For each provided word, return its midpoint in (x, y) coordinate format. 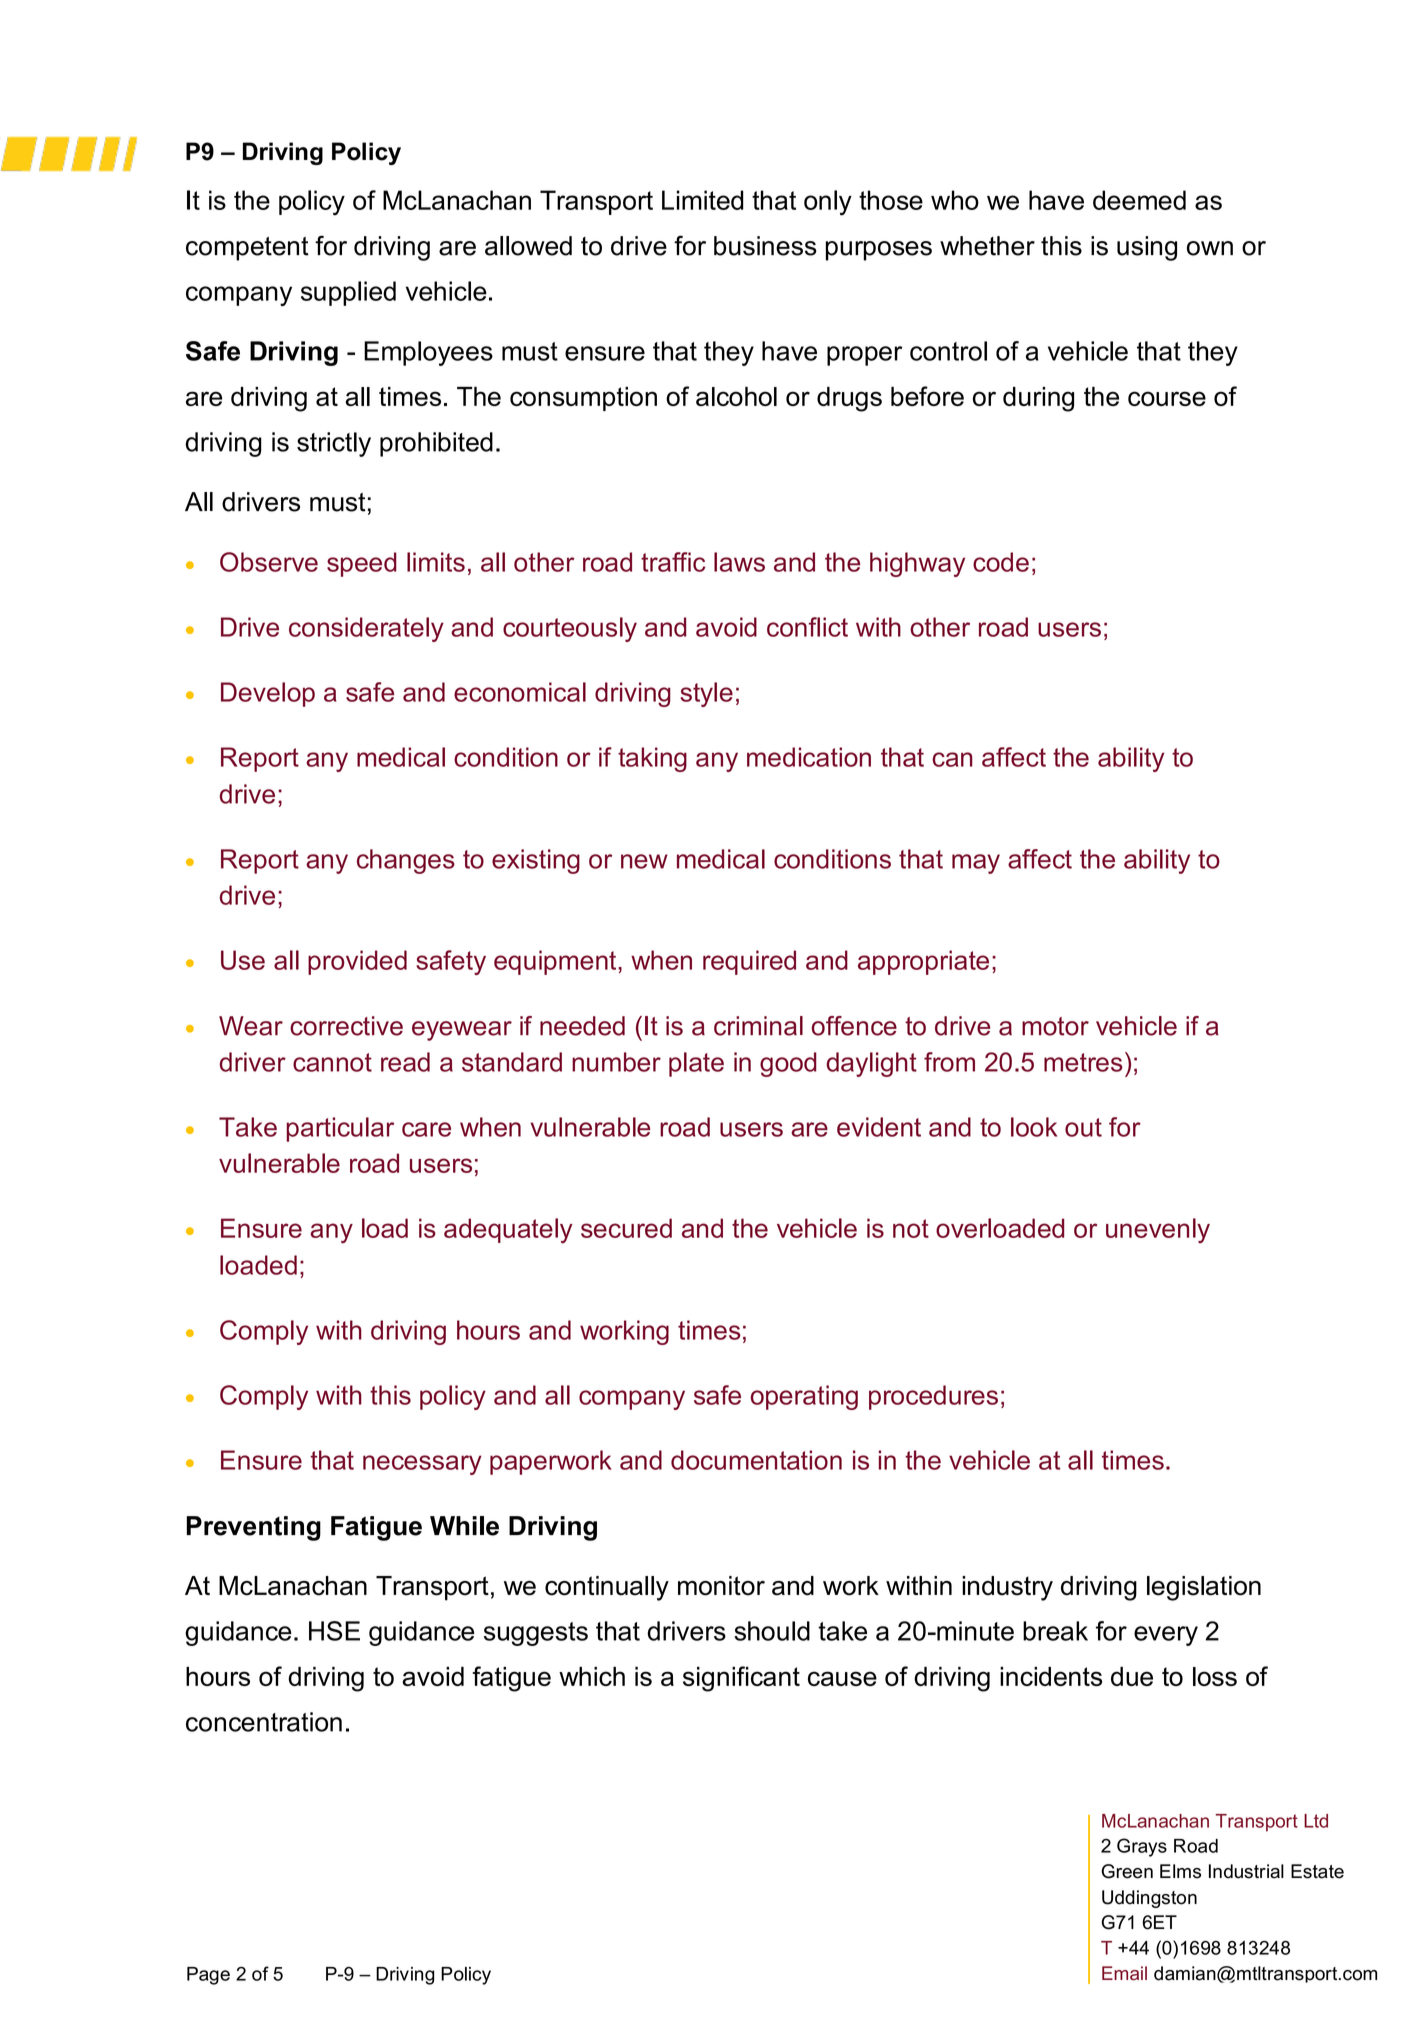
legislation (1204, 1588)
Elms (1180, 1871)
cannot (332, 1062)
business (765, 246)
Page (208, 1976)
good (788, 1064)
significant (741, 1679)
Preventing (253, 1528)
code (1001, 562)
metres (1083, 1062)
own (1210, 248)
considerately (366, 629)
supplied (348, 293)
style (706, 694)
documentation (756, 1460)
